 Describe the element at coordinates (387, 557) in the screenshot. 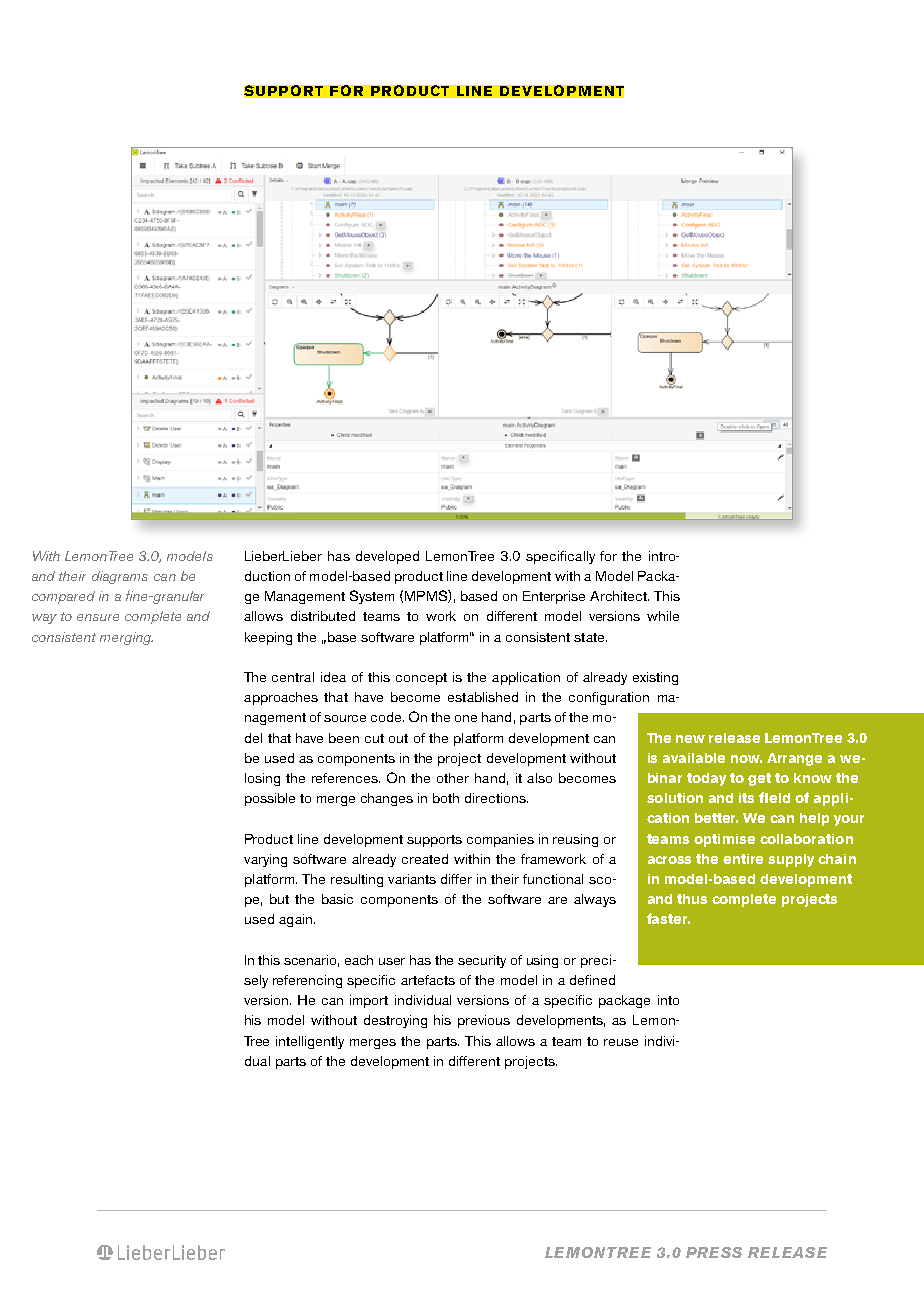

I see `developed` at that location.
